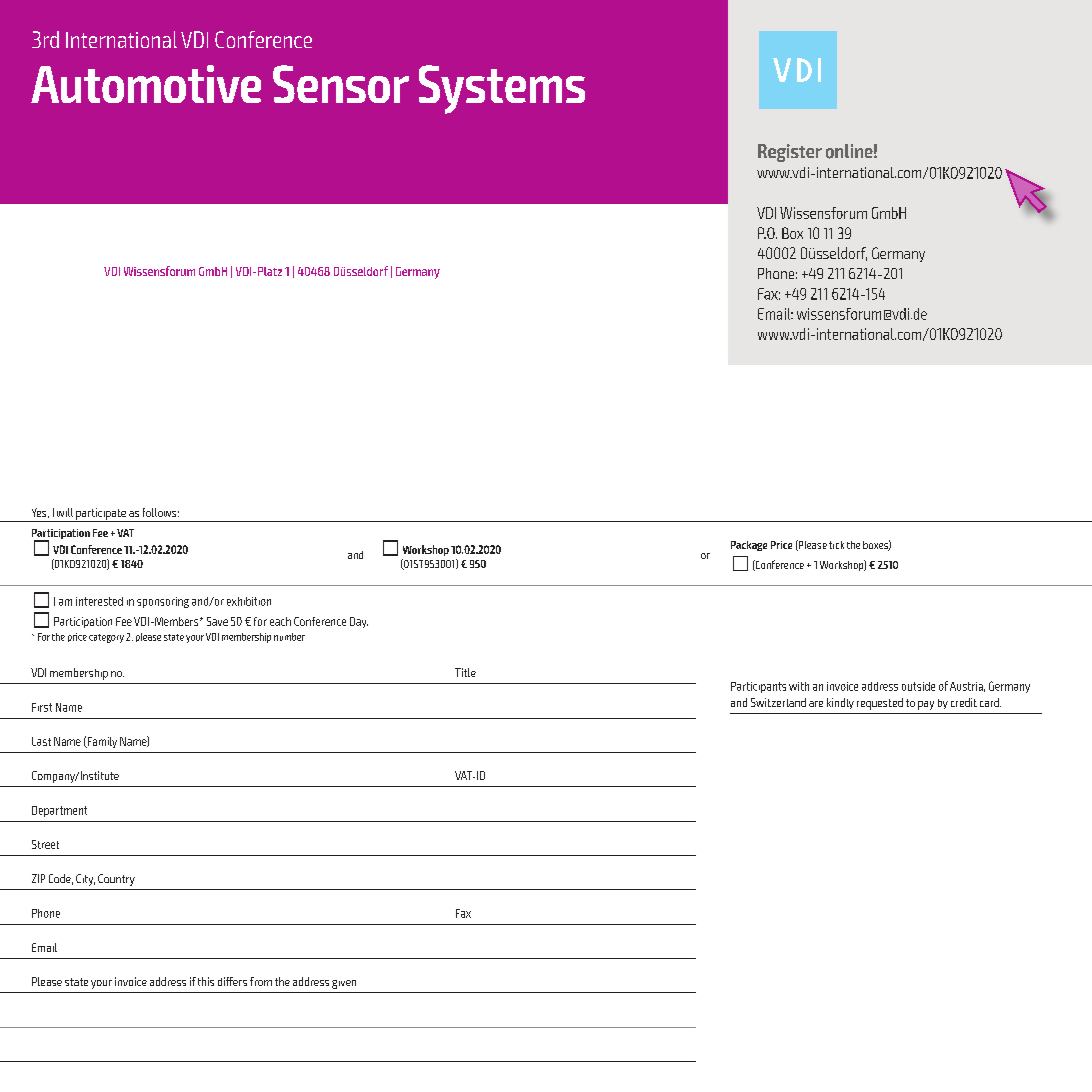 This screenshot has height=1092, width=1092. I want to click on Day, so click(359, 622).
